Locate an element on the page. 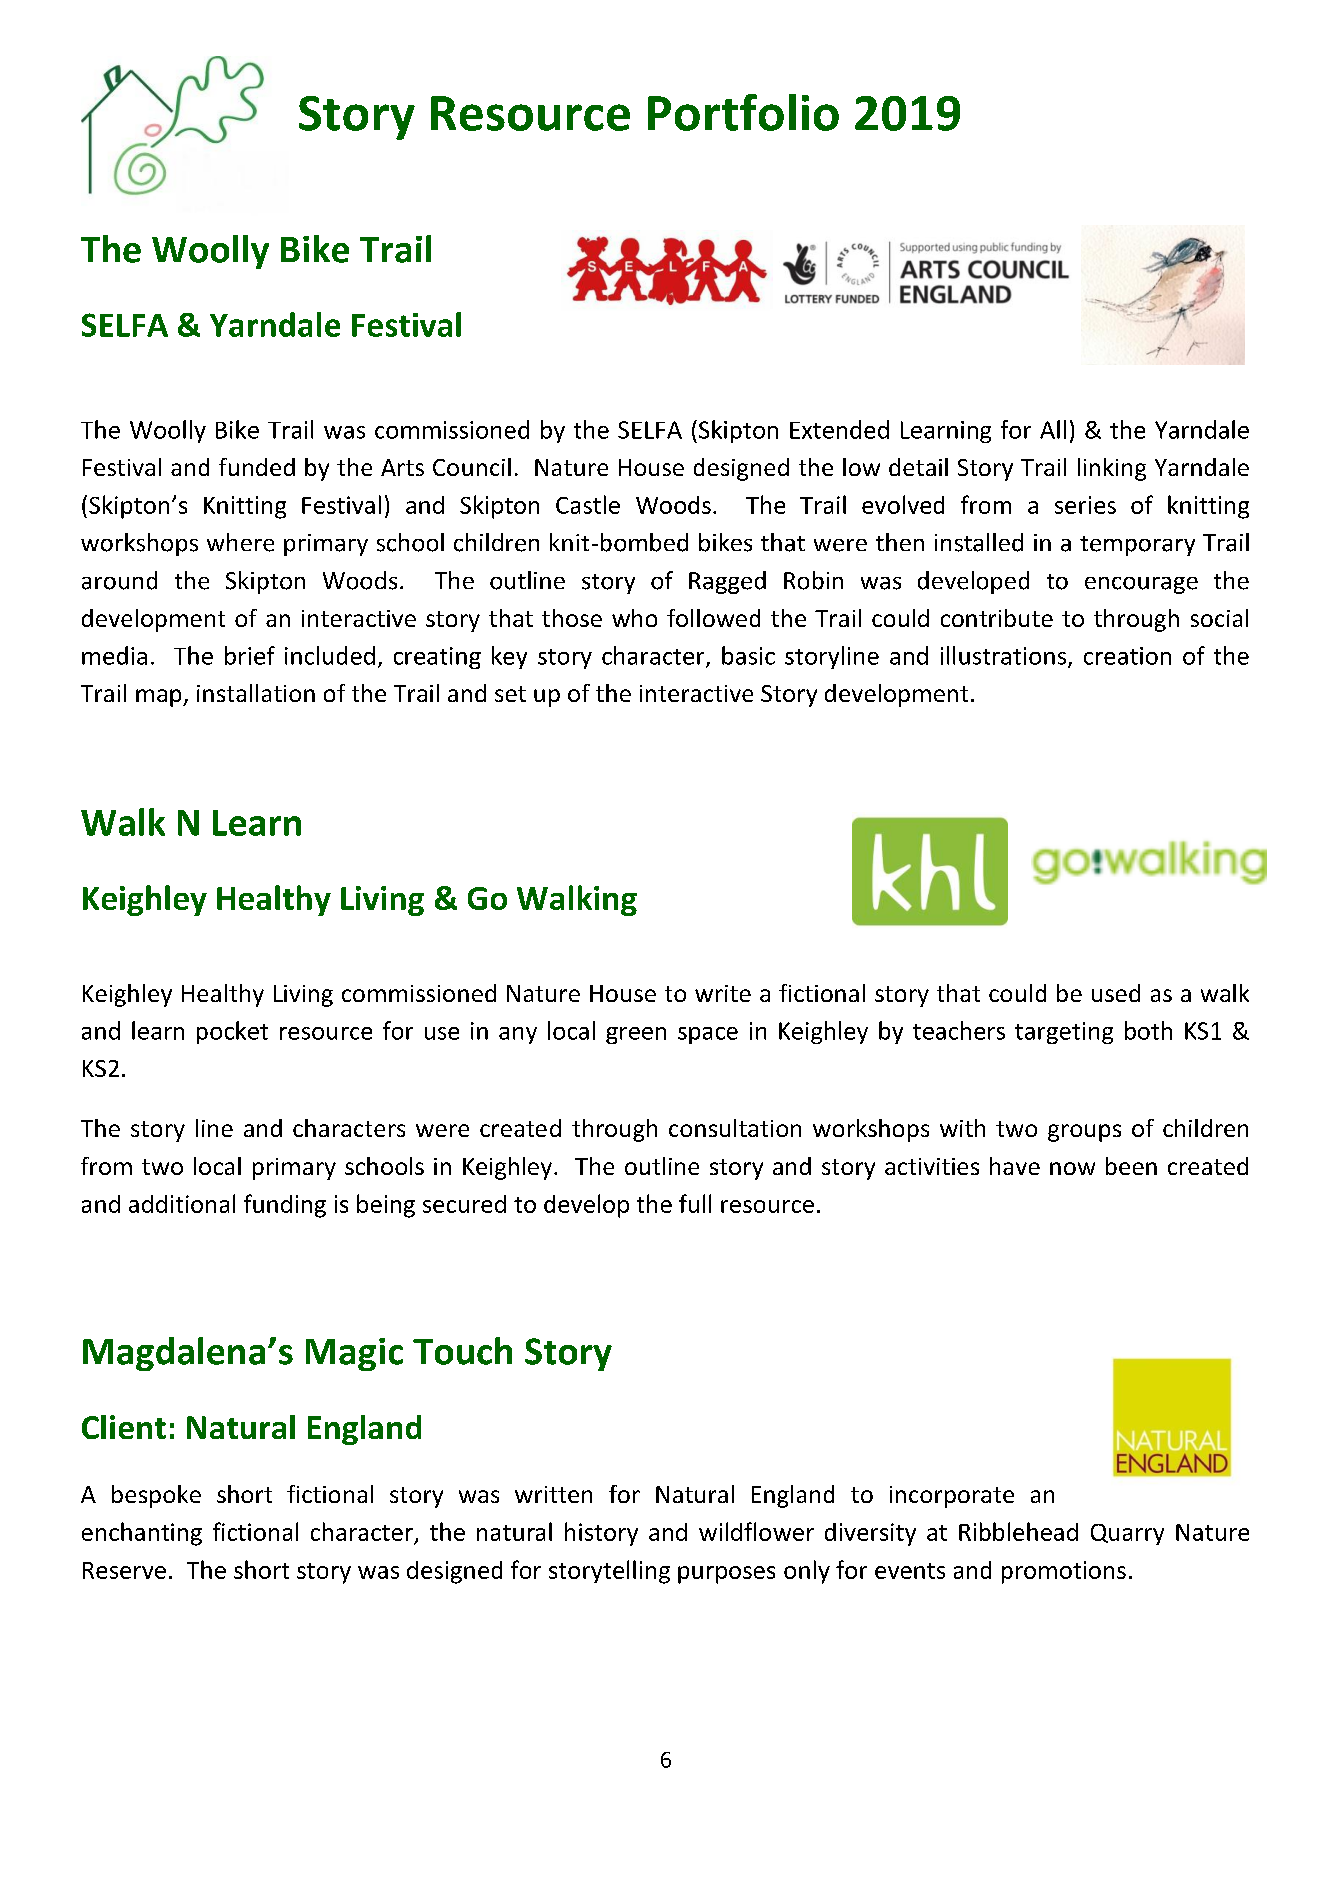 This page has height=1883, width=1332. linking is located at coordinates (1112, 469).
